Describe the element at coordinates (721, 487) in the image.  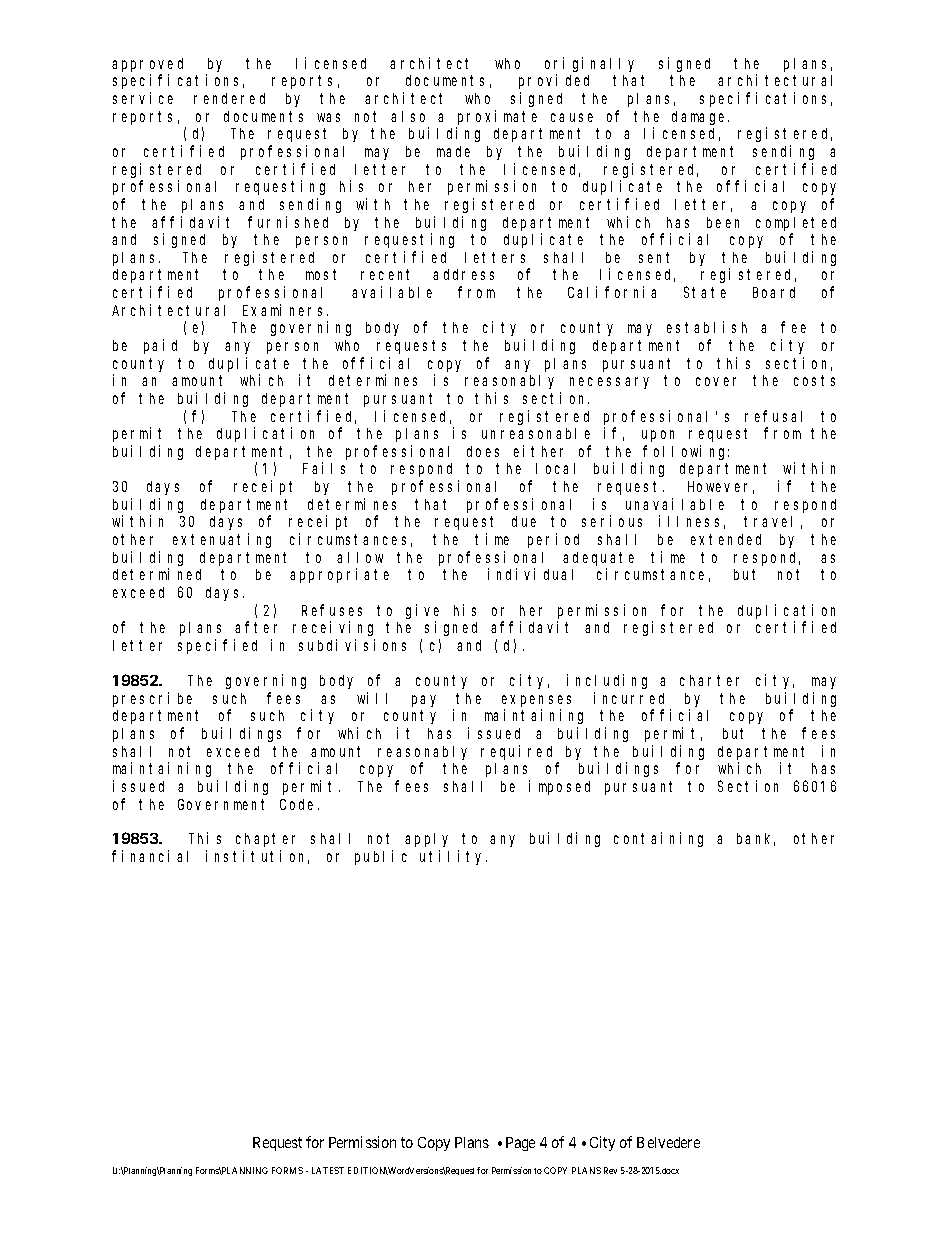
I see `However` at that location.
